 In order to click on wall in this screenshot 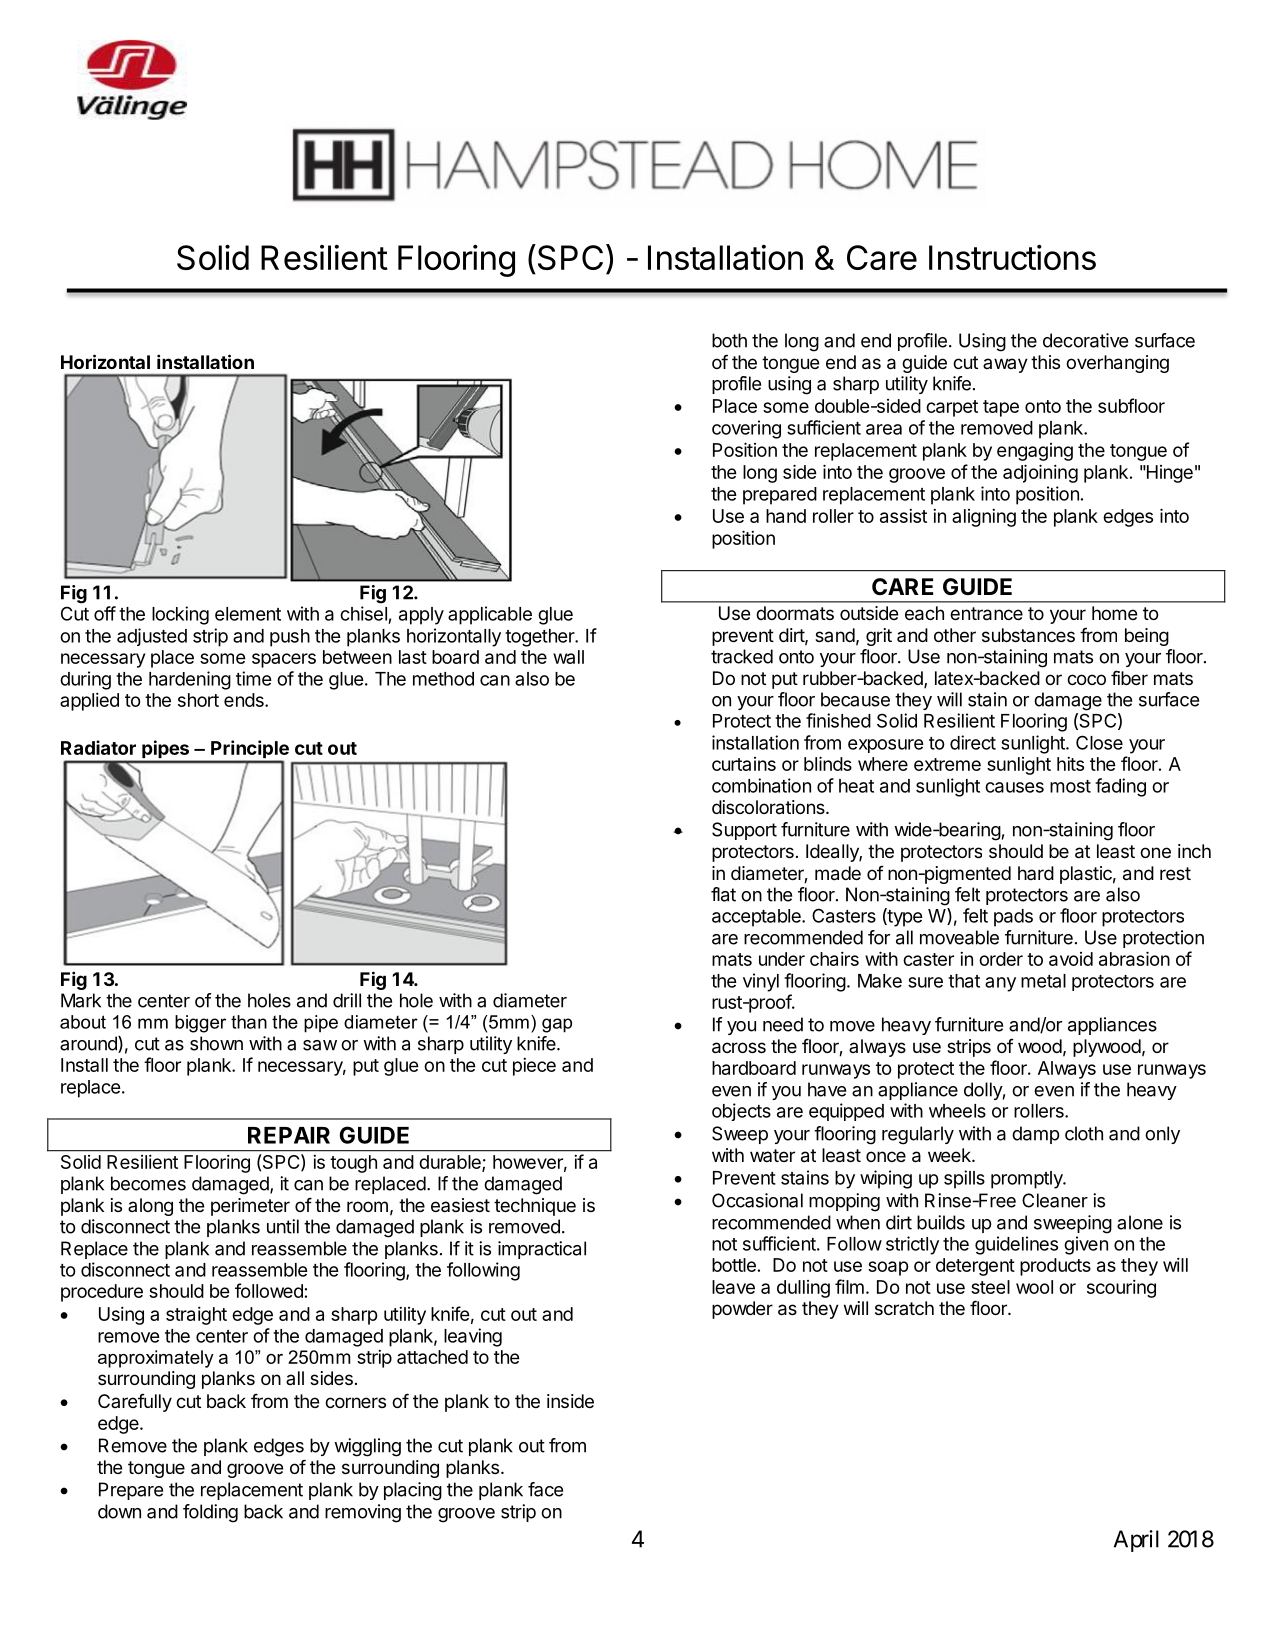, I will do `click(568, 657)`.
